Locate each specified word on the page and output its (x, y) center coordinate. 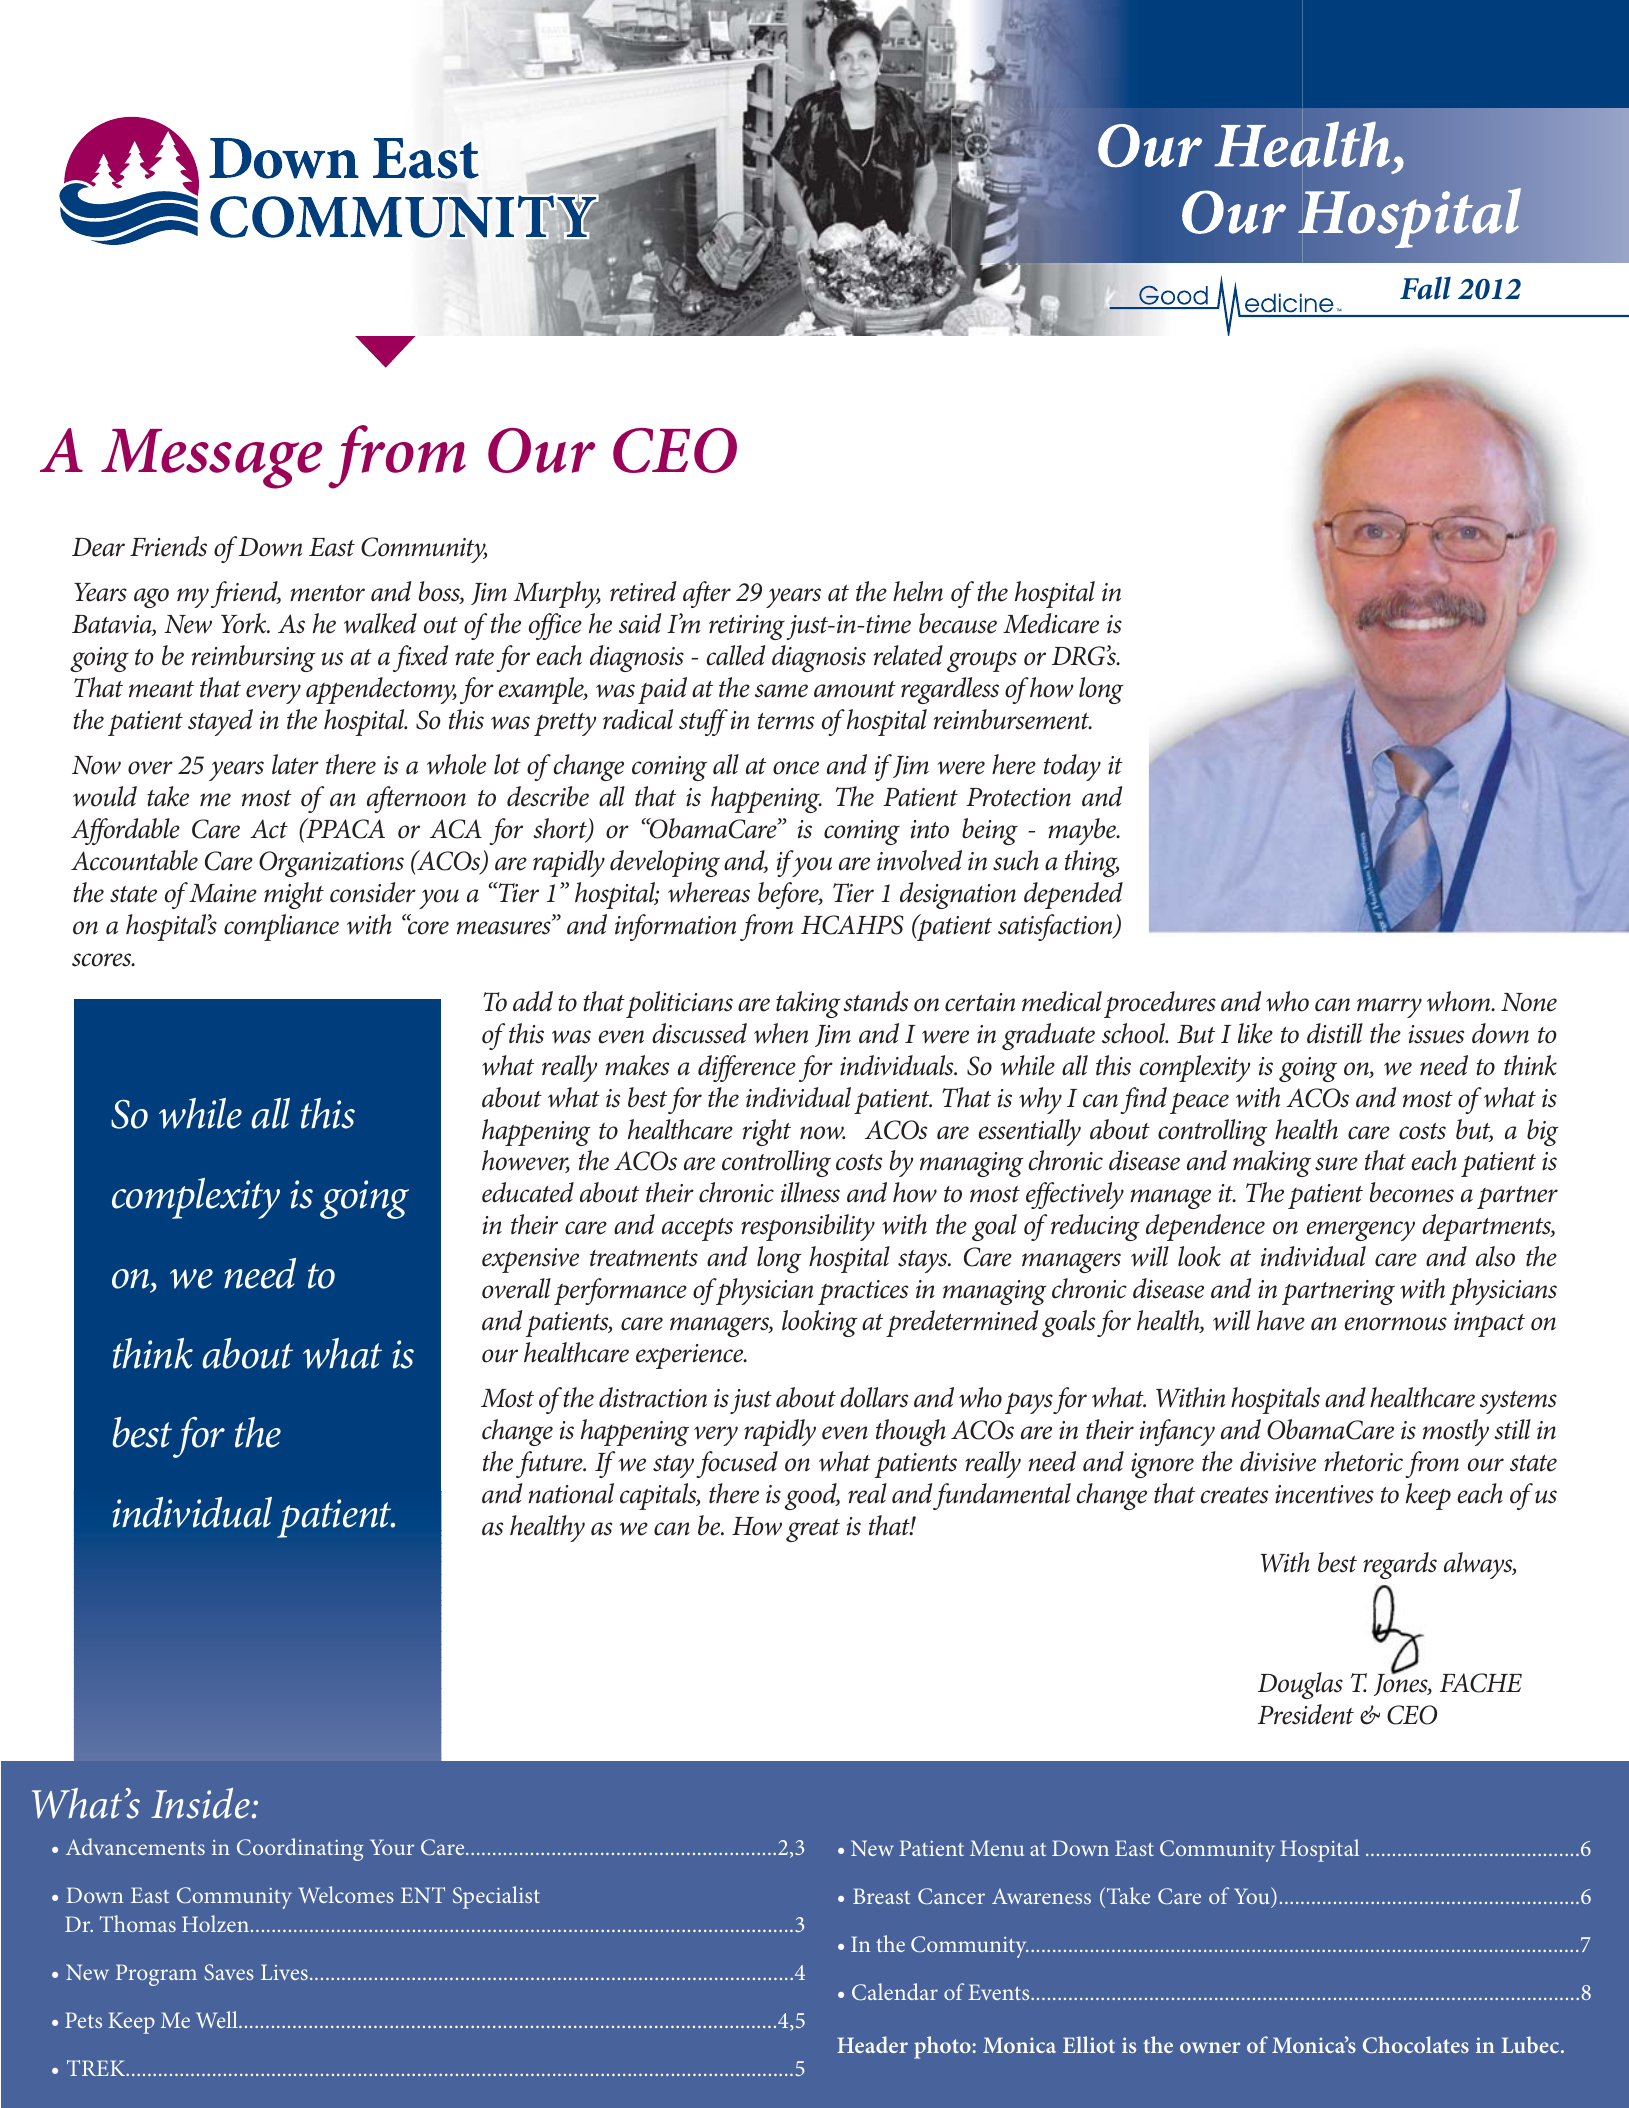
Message (211, 459)
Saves (229, 1972)
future (550, 1464)
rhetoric (1363, 1461)
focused (737, 1464)
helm (918, 591)
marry (1389, 1008)
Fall (1425, 288)
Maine (223, 893)
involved (919, 860)
